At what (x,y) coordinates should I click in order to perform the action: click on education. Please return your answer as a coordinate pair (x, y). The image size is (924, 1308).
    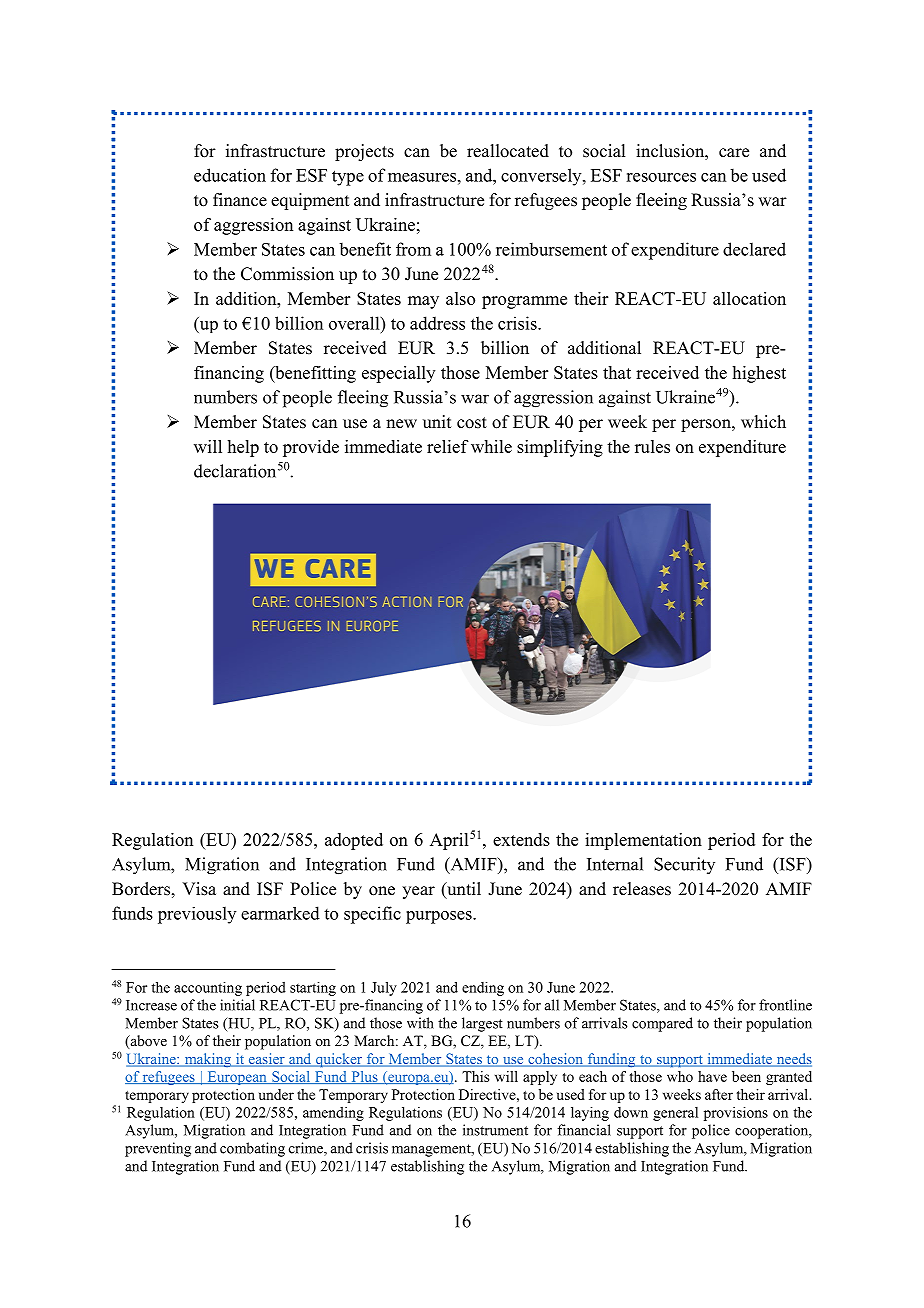
    Looking at the image, I should click on (230, 175).
